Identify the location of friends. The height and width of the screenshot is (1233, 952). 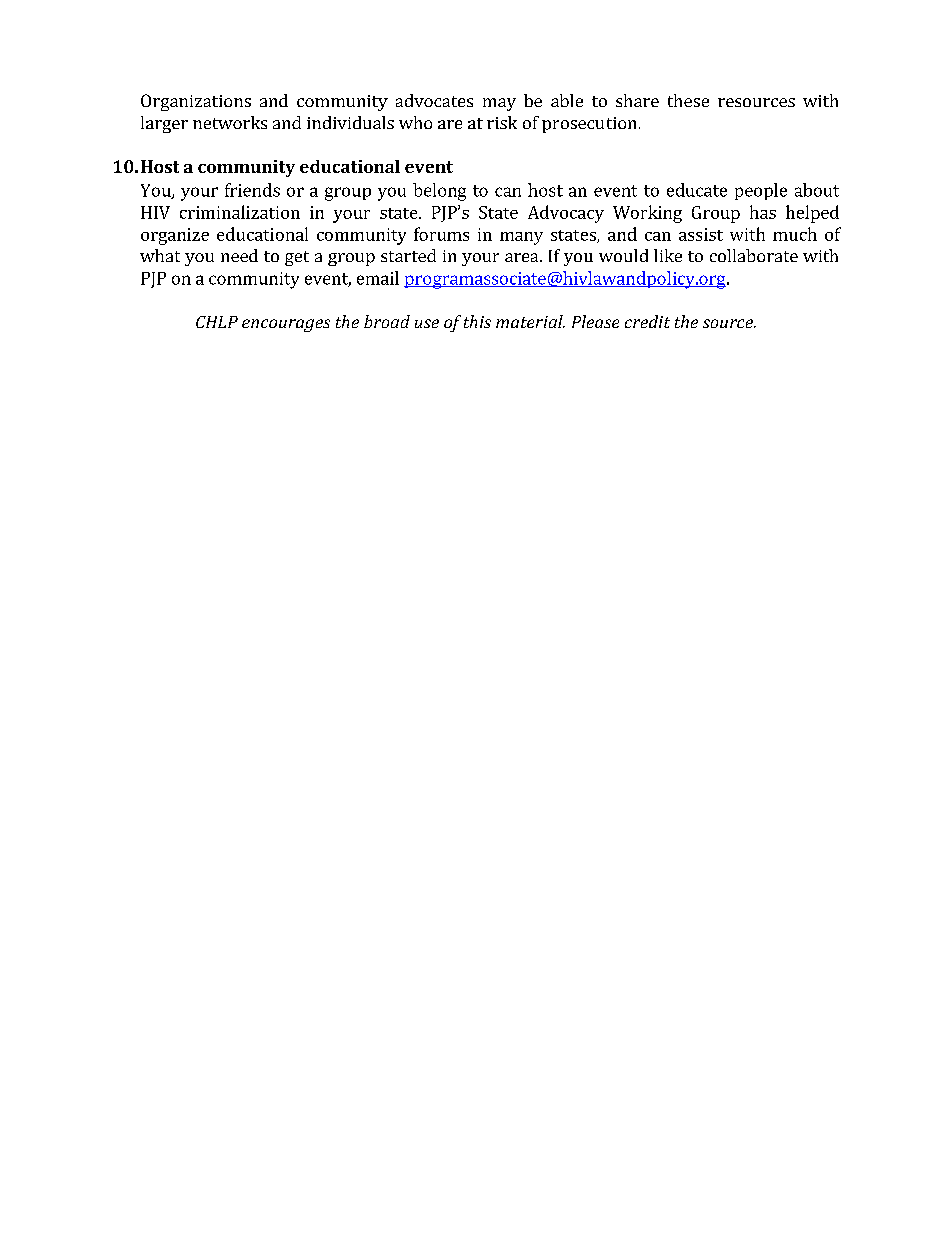
(252, 190).
